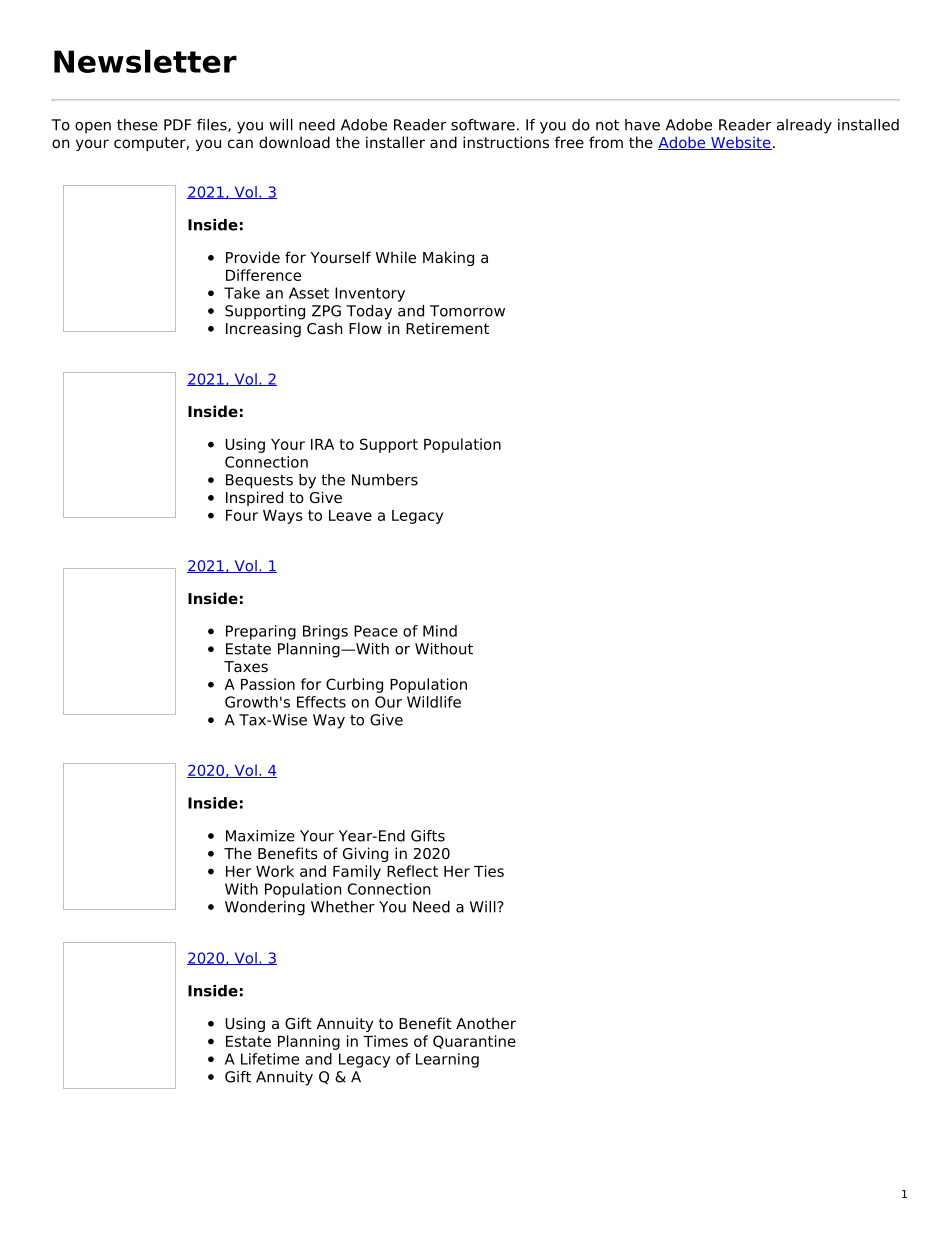 The image size is (952, 1233). Describe the element at coordinates (467, 311) in the page. I see `Tomorrow` at that location.
